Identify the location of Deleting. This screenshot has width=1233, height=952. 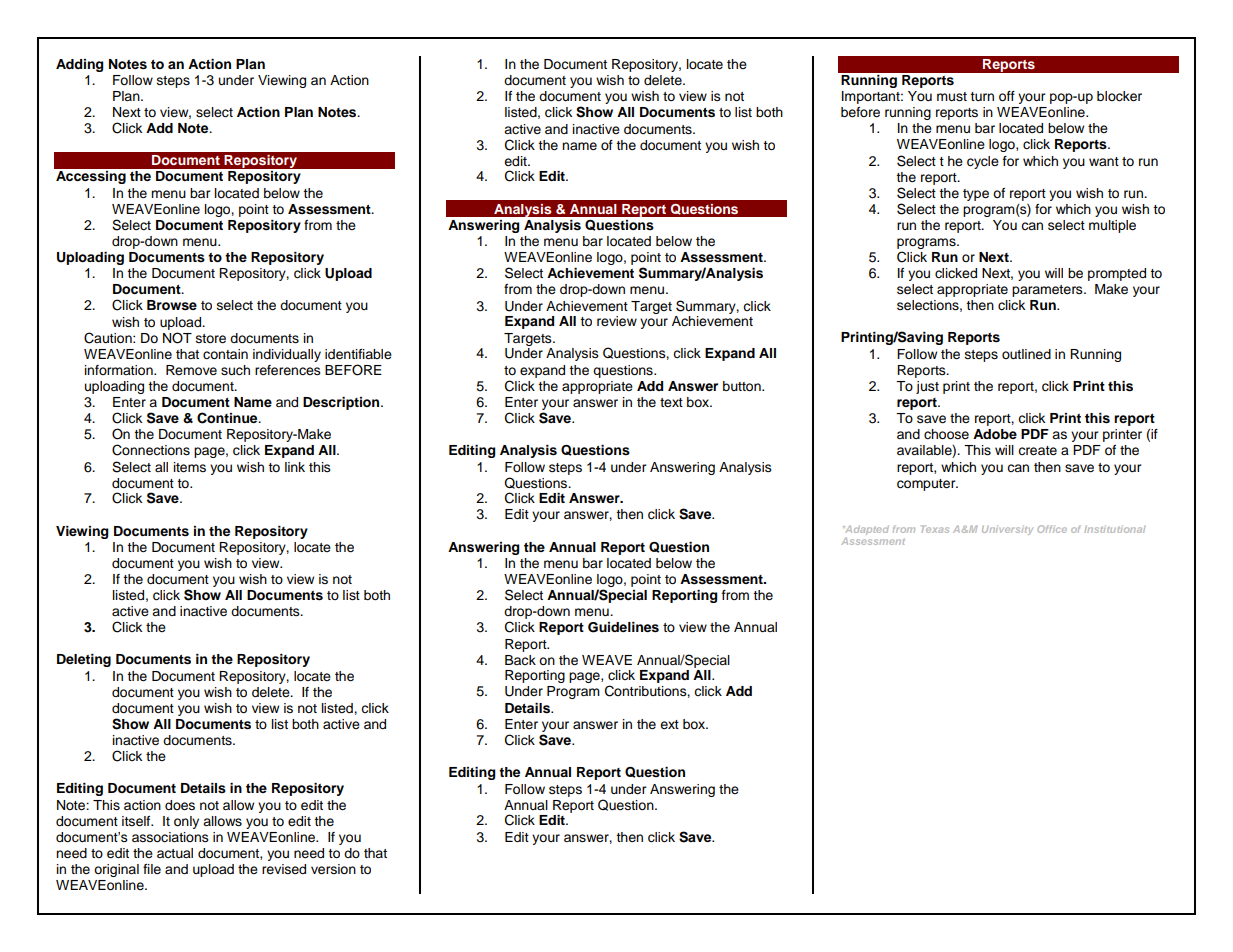
(84, 660).
